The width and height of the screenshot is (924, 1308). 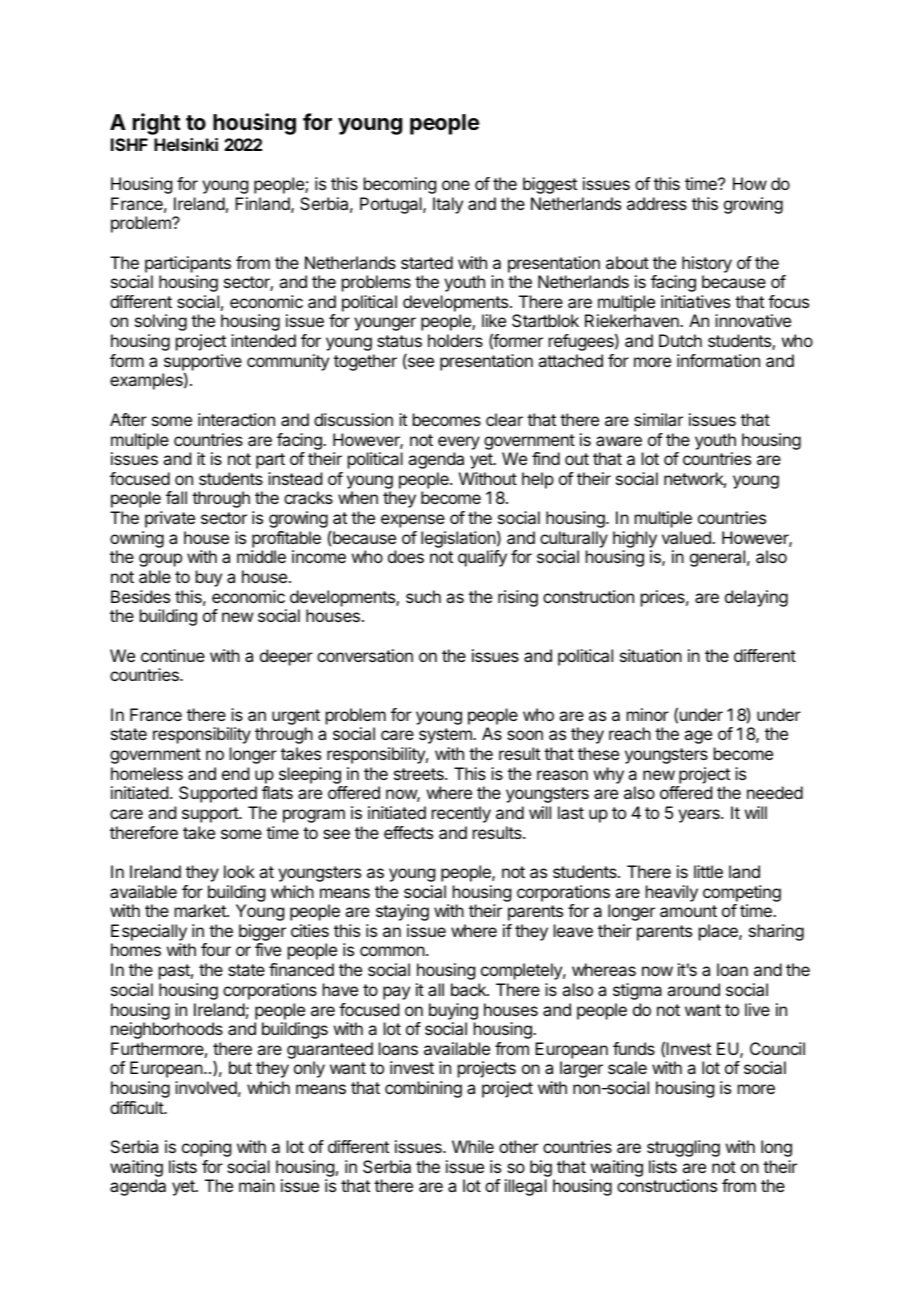 What do you see at coordinates (413, 521) in the screenshot?
I see `expense` at bounding box center [413, 521].
